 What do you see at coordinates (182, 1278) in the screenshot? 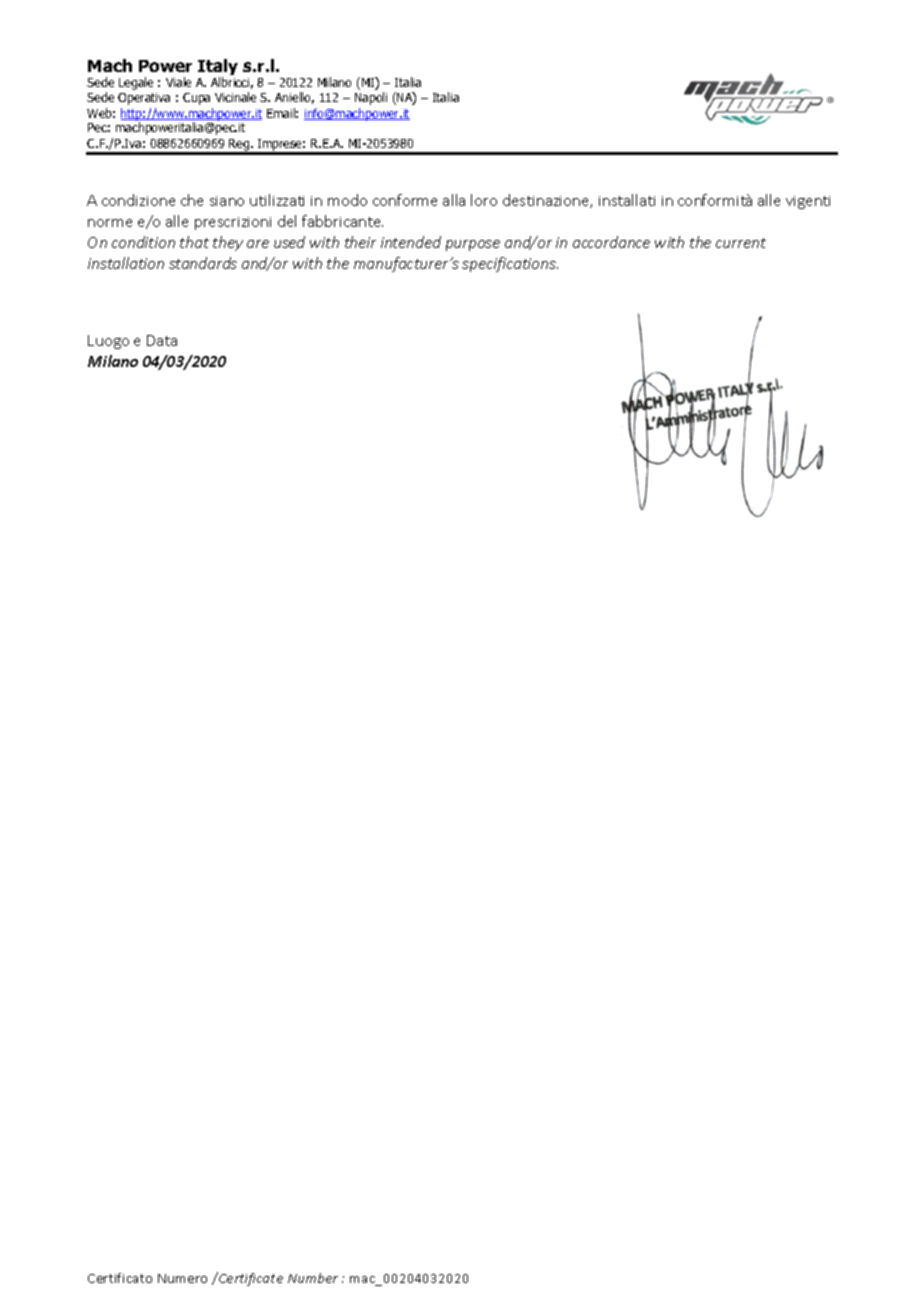
I see `Numero` at bounding box center [182, 1278].
